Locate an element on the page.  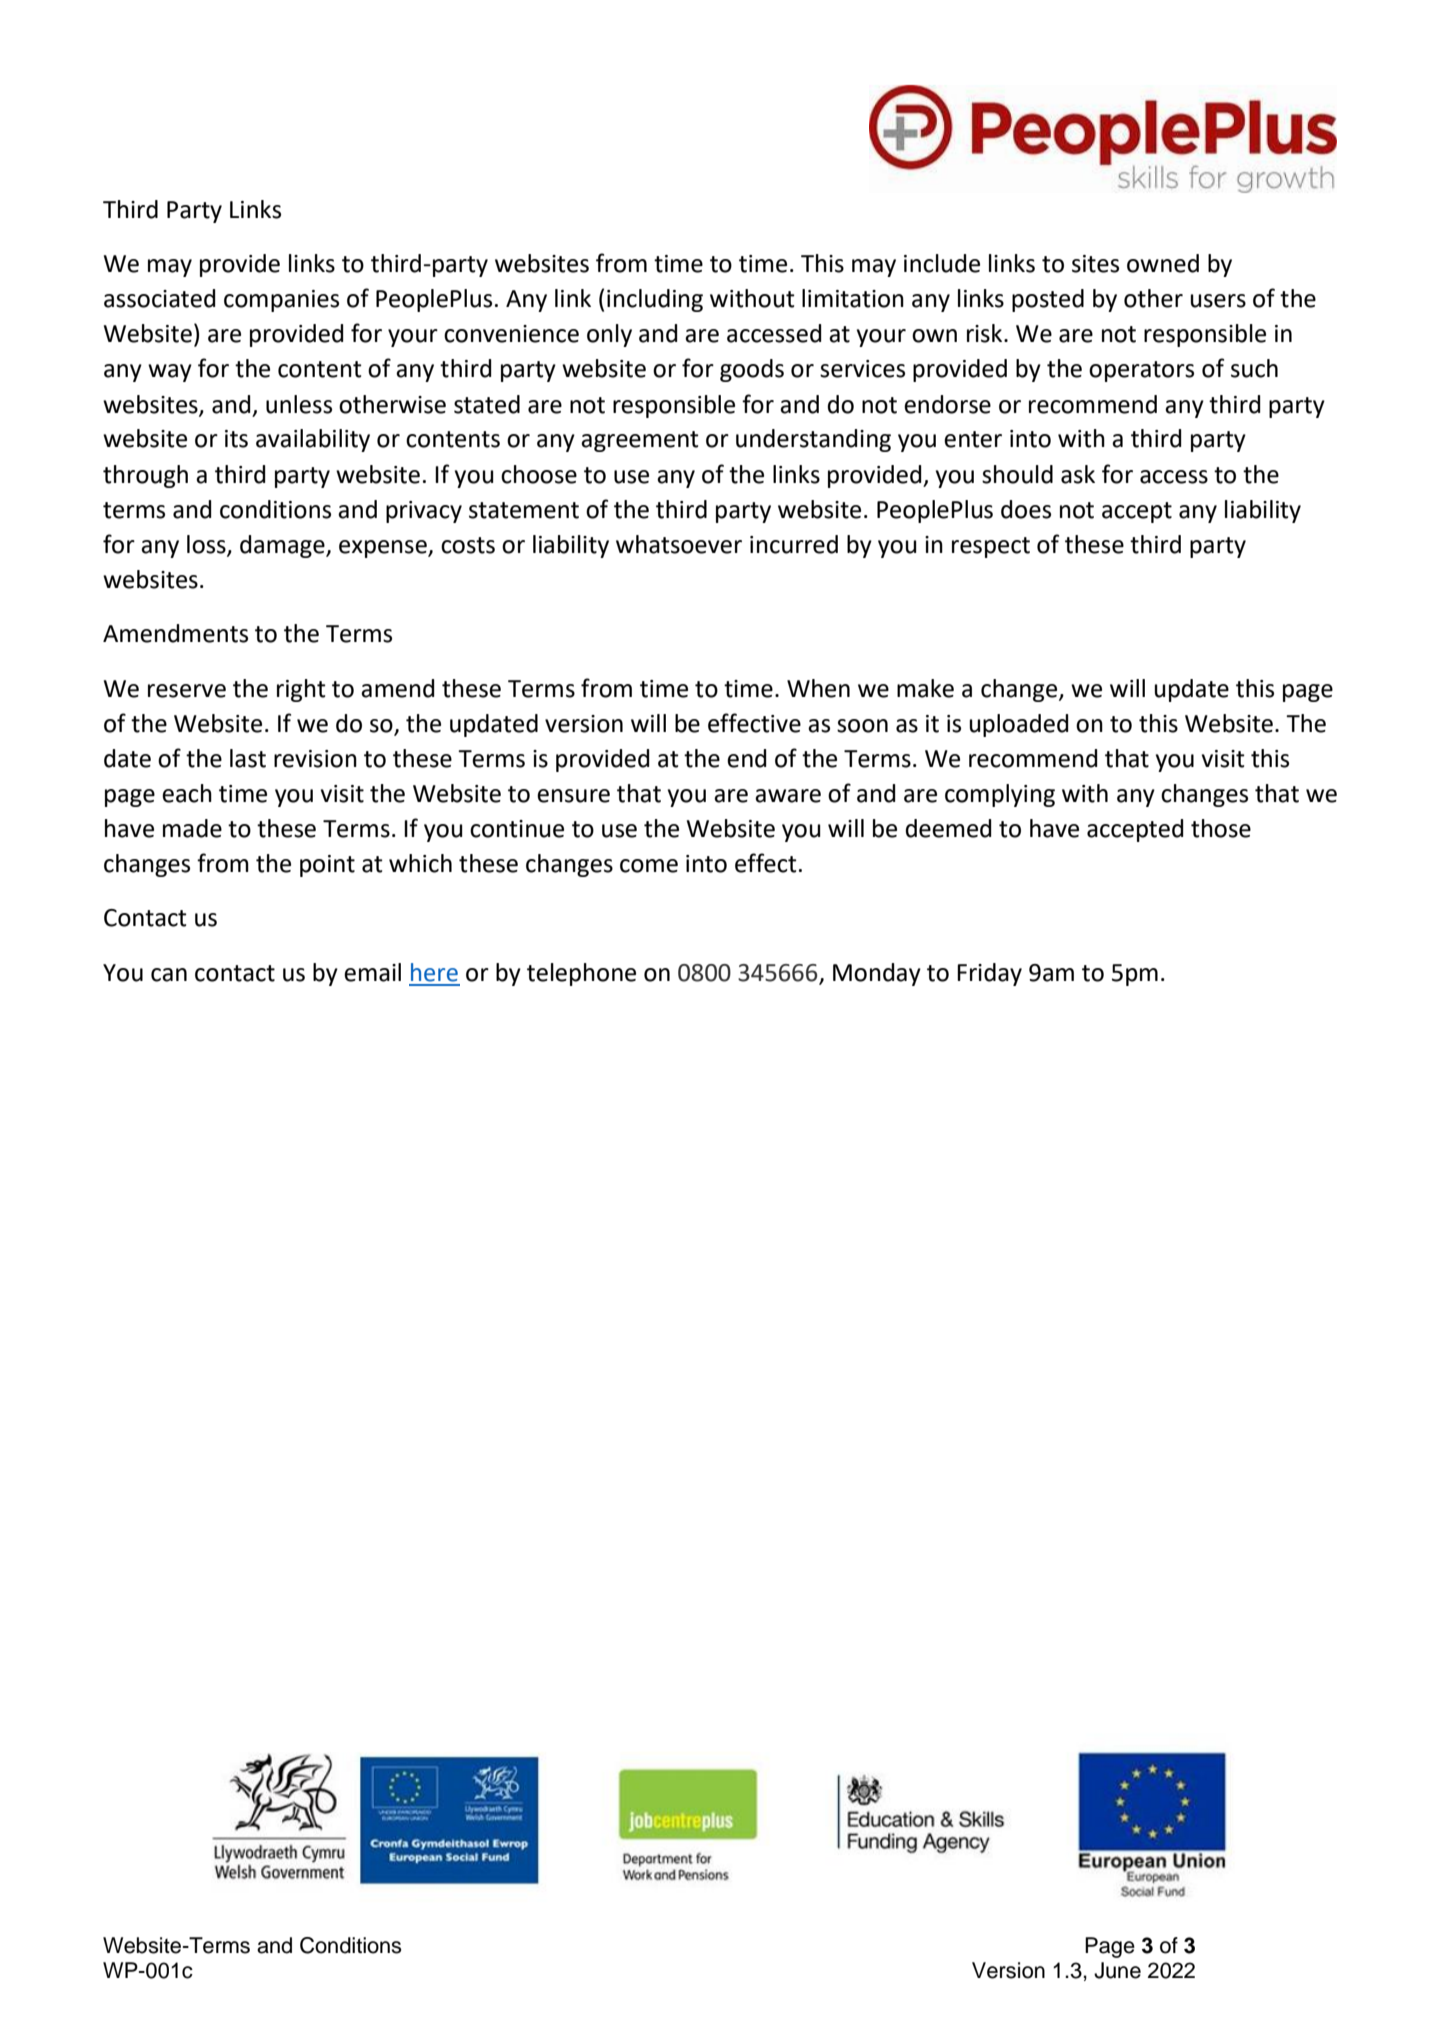
email is located at coordinates (372, 972).
